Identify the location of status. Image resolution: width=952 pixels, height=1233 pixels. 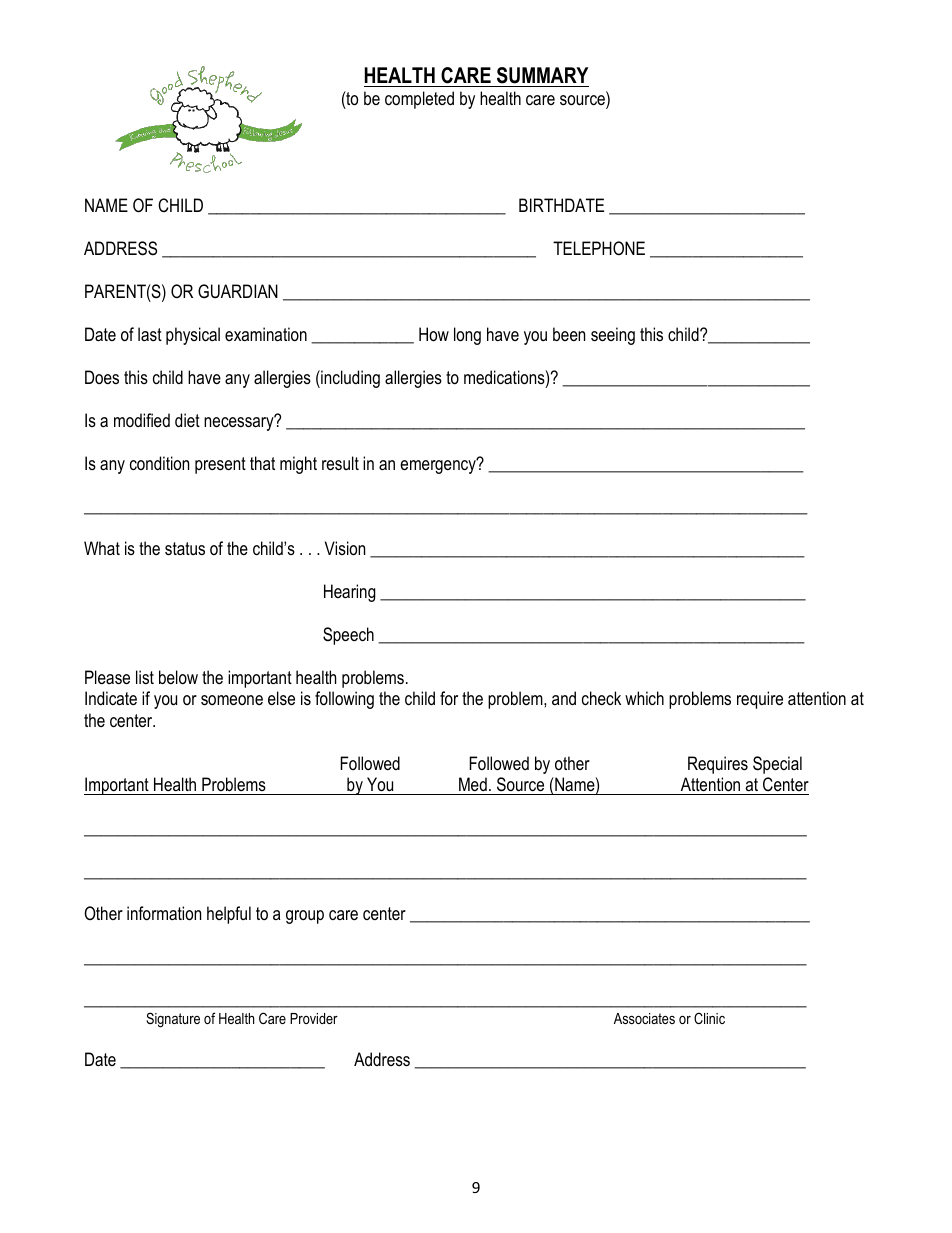
(185, 549).
